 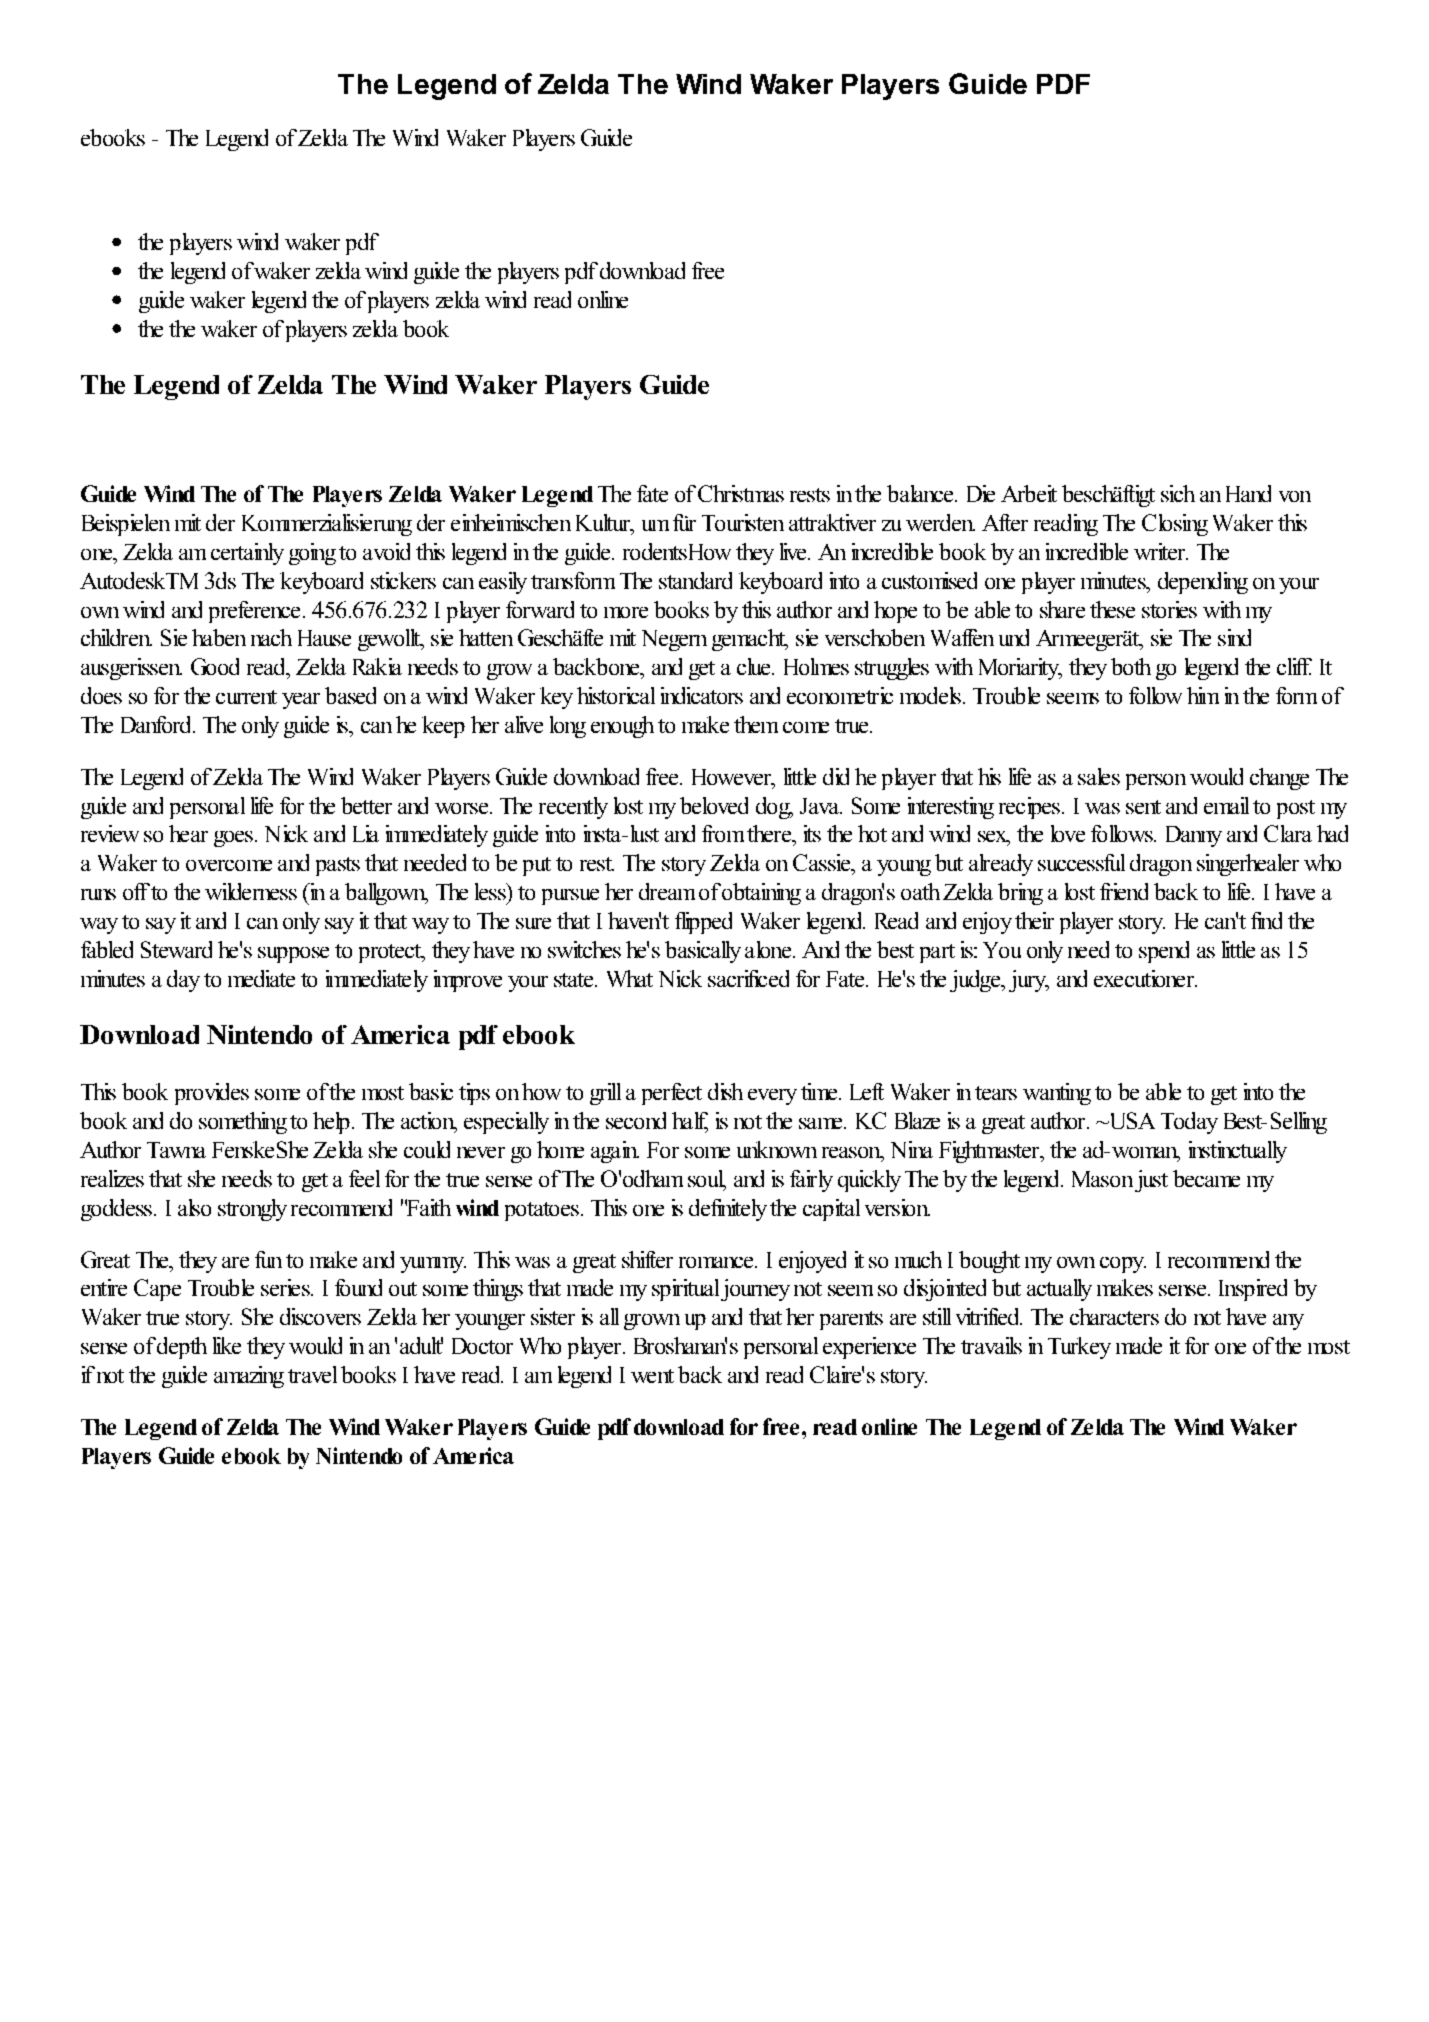 What do you see at coordinates (690, 1122) in the page?
I see `half` at bounding box center [690, 1122].
